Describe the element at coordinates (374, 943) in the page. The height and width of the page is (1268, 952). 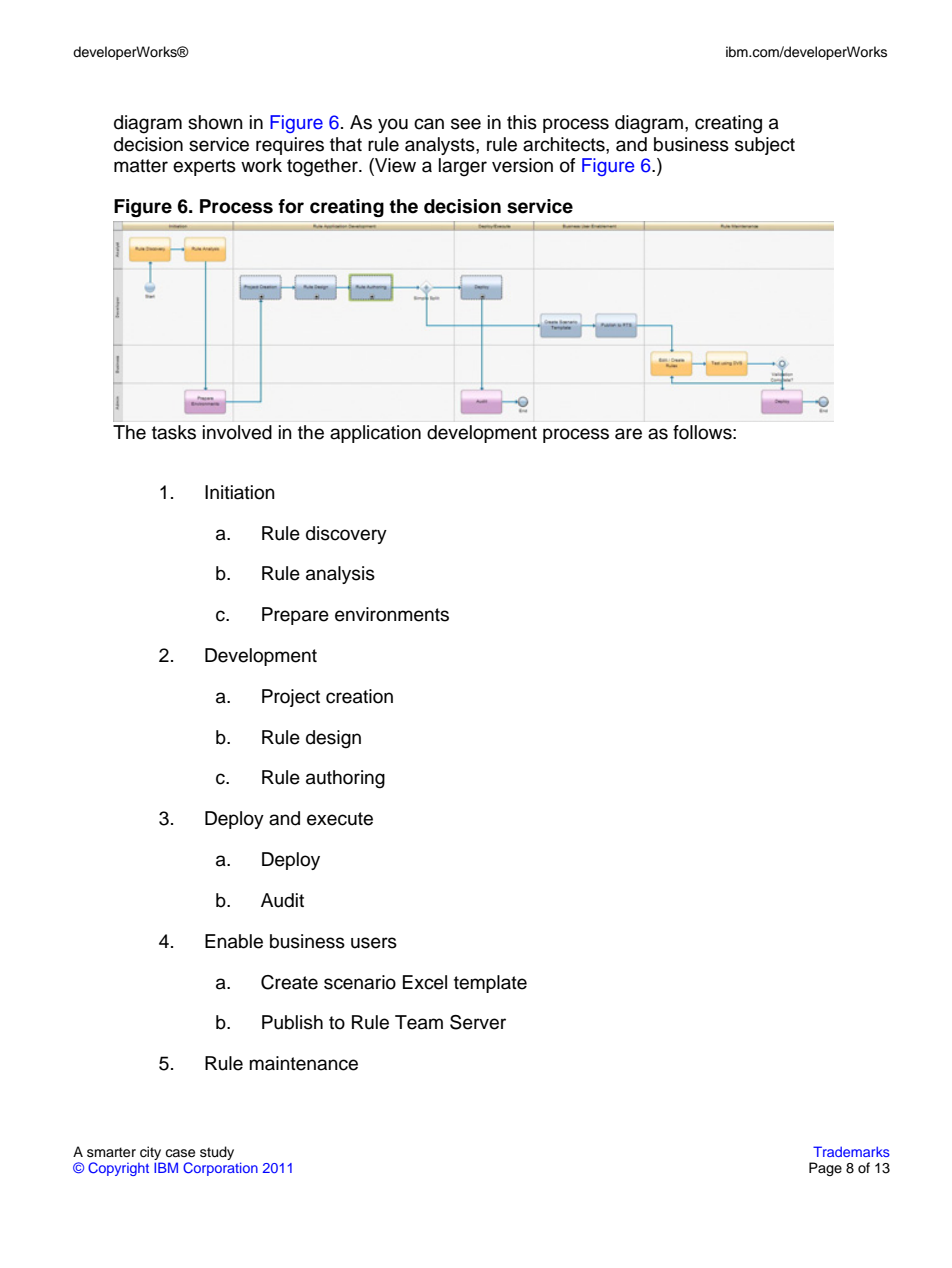
I see `users` at that location.
